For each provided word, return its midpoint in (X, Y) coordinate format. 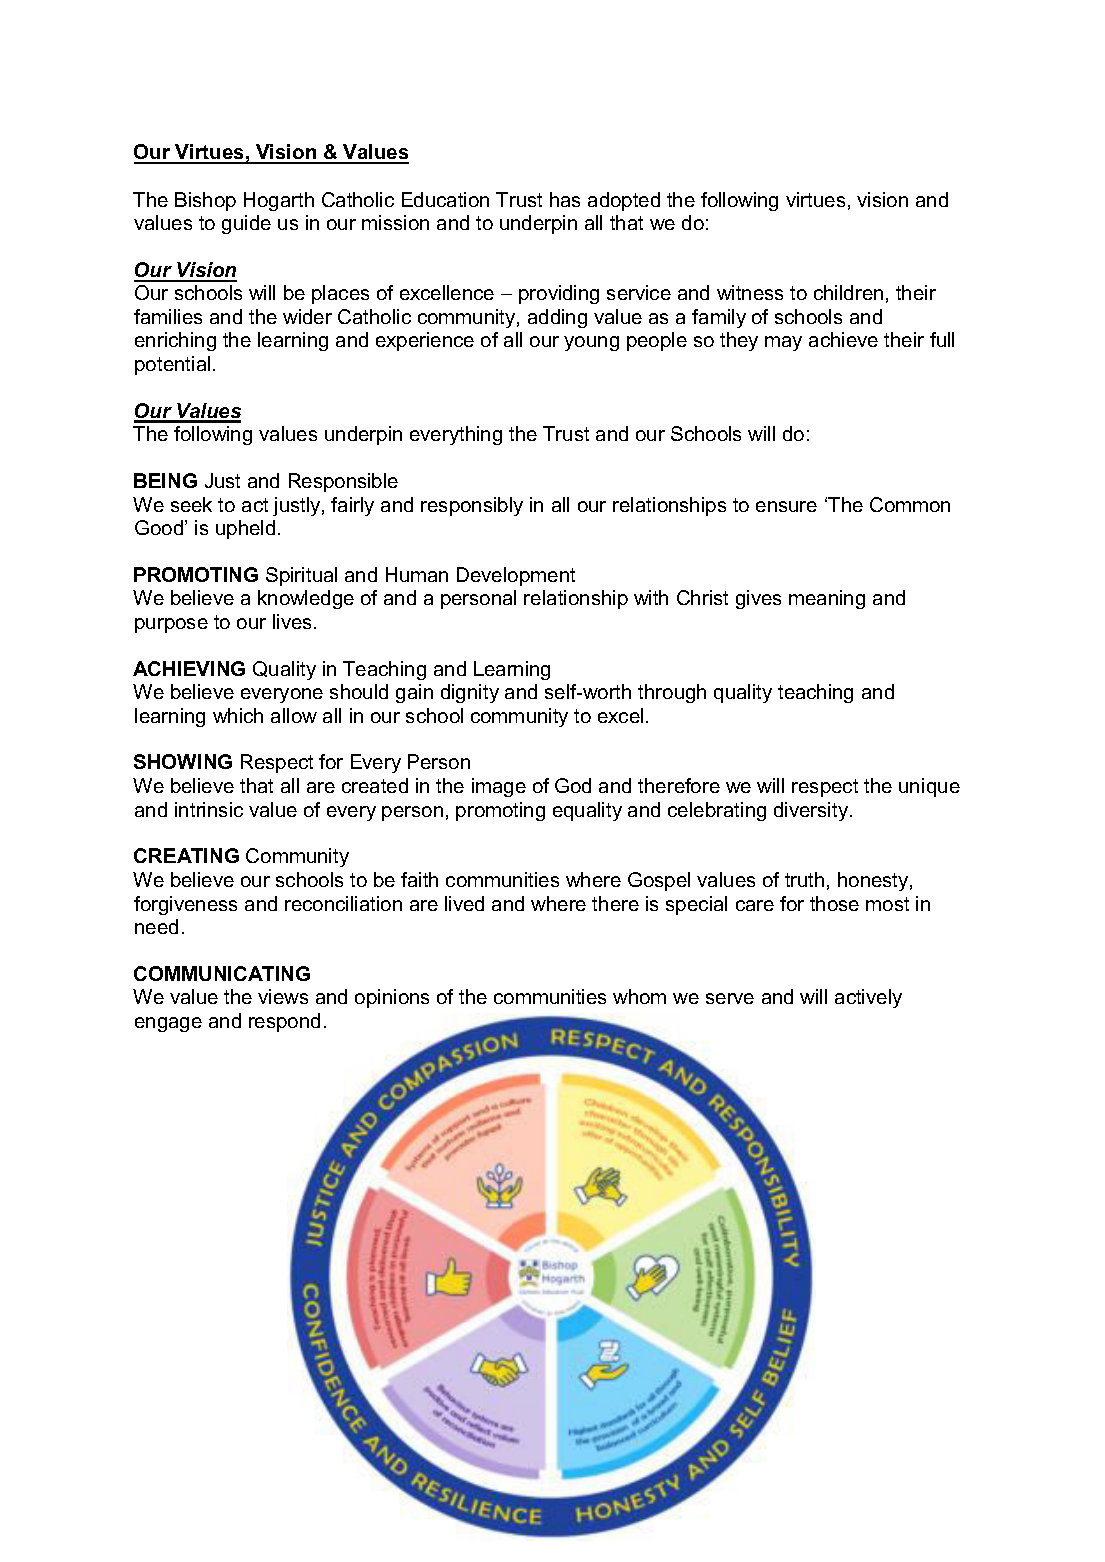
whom (639, 996)
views (283, 996)
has (565, 199)
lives (292, 621)
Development (516, 576)
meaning (827, 599)
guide (246, 224)
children (848, 292)
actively (868, 998)
